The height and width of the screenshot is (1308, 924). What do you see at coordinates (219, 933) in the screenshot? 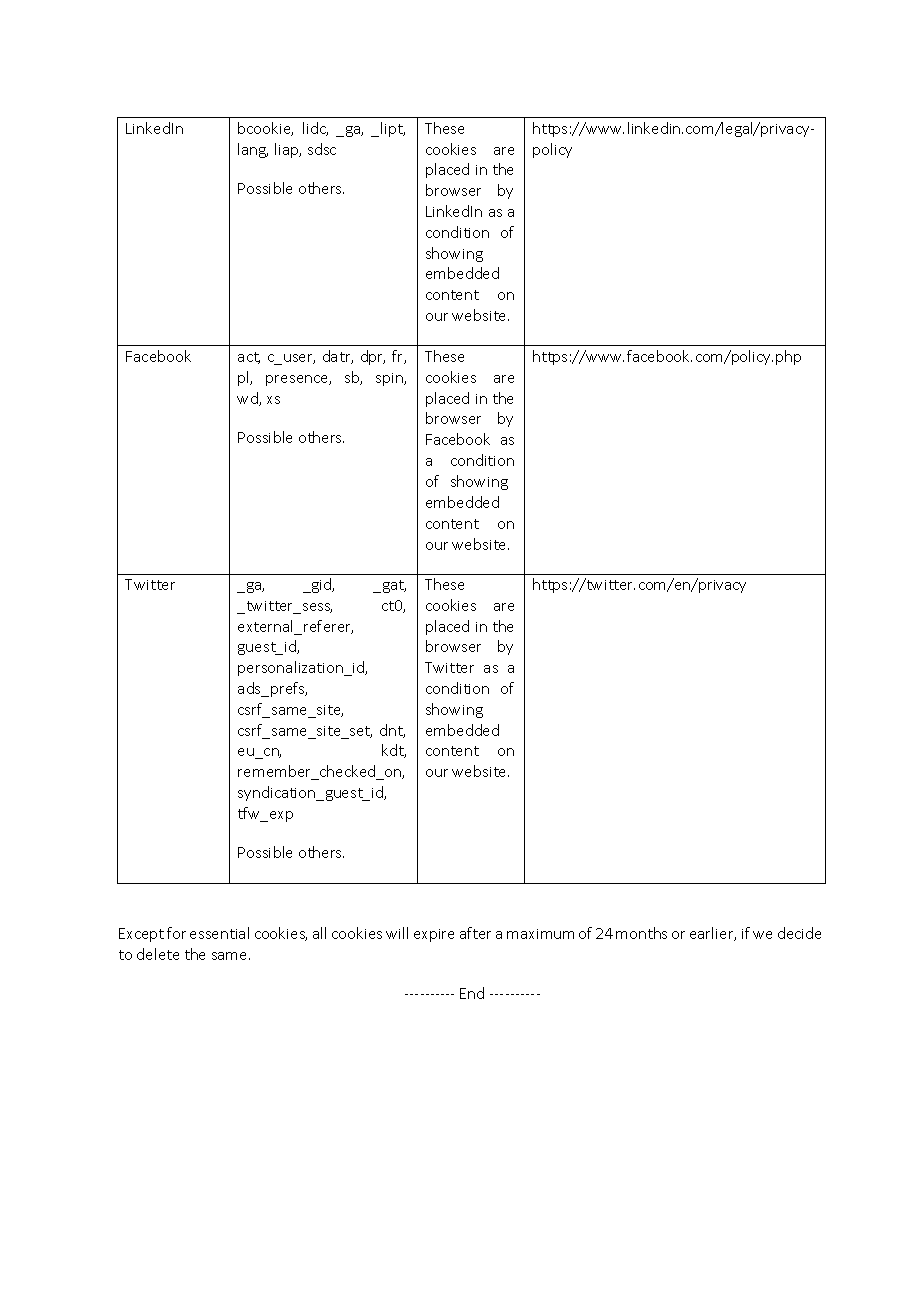
I see `essential` at bounding box center [219, 933].
